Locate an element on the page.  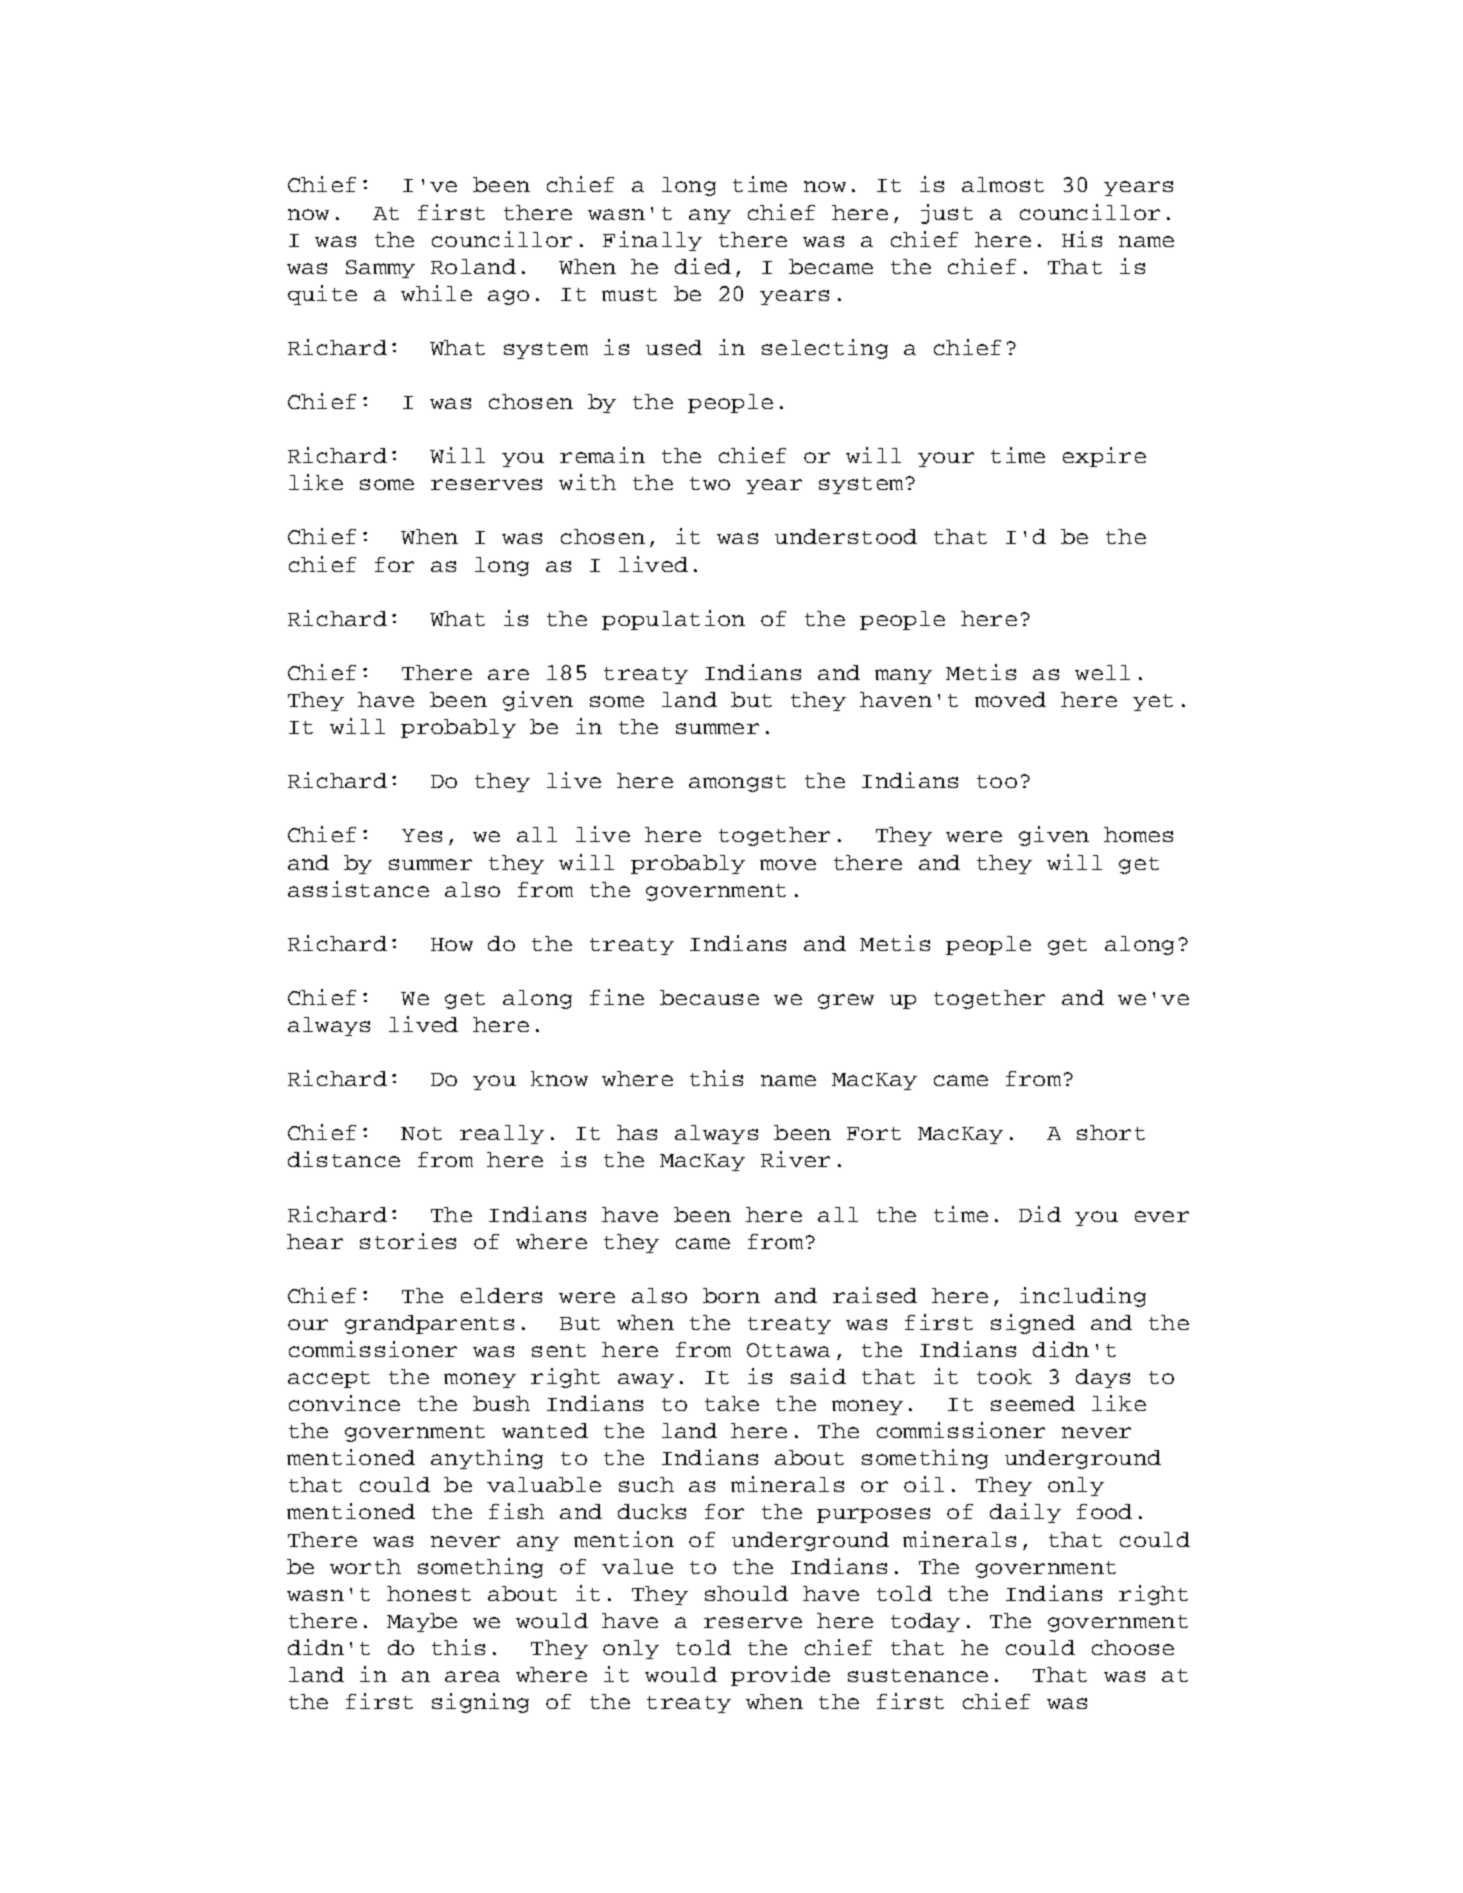
expire is located at coordinates (1104, 457).
